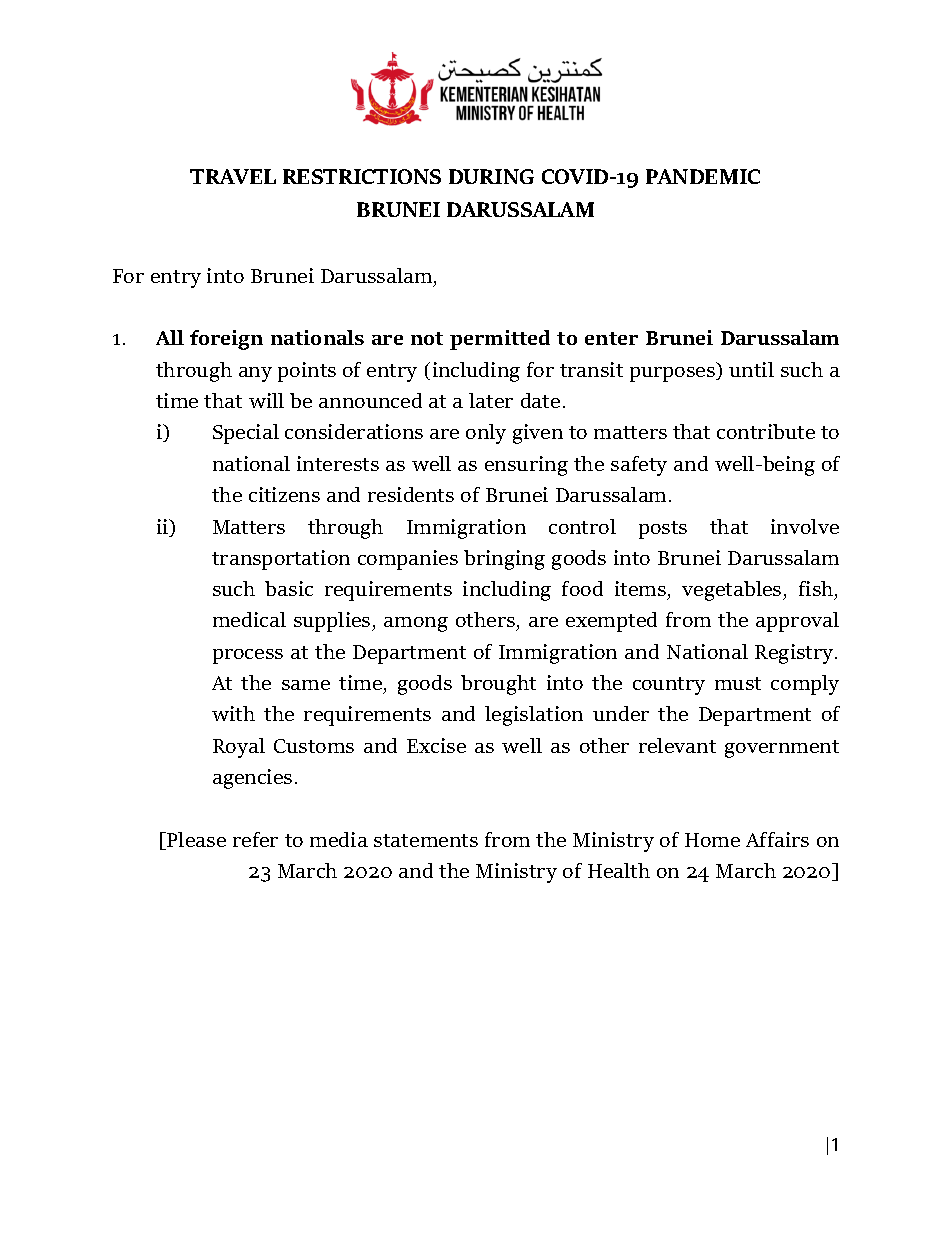 The image size is (952, 1233). What do you see at coordinates (249, 619) in the page?
I see `medical` at bounding box center [249, 619].
